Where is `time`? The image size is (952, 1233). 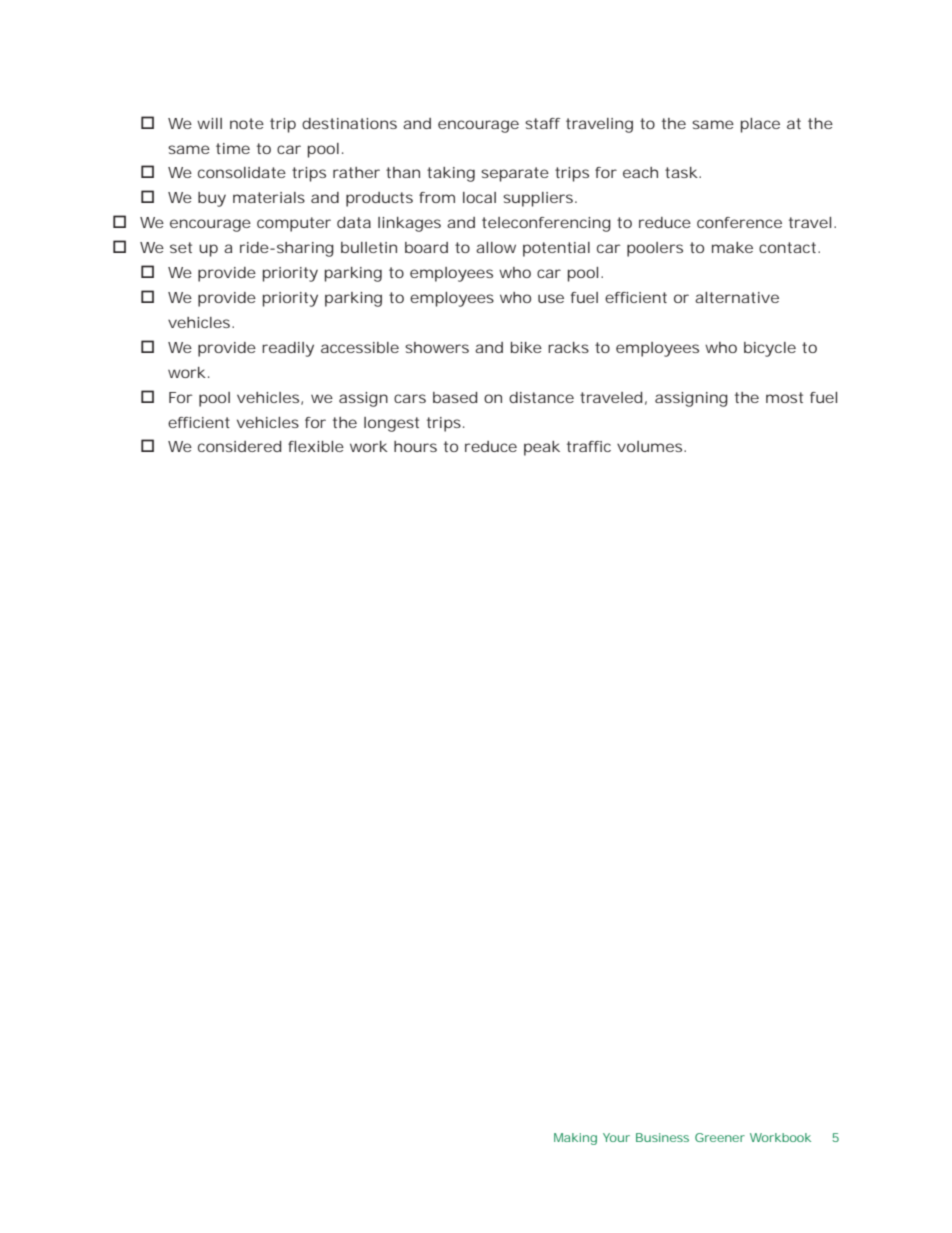 time is located at coordinates (233, 148).
